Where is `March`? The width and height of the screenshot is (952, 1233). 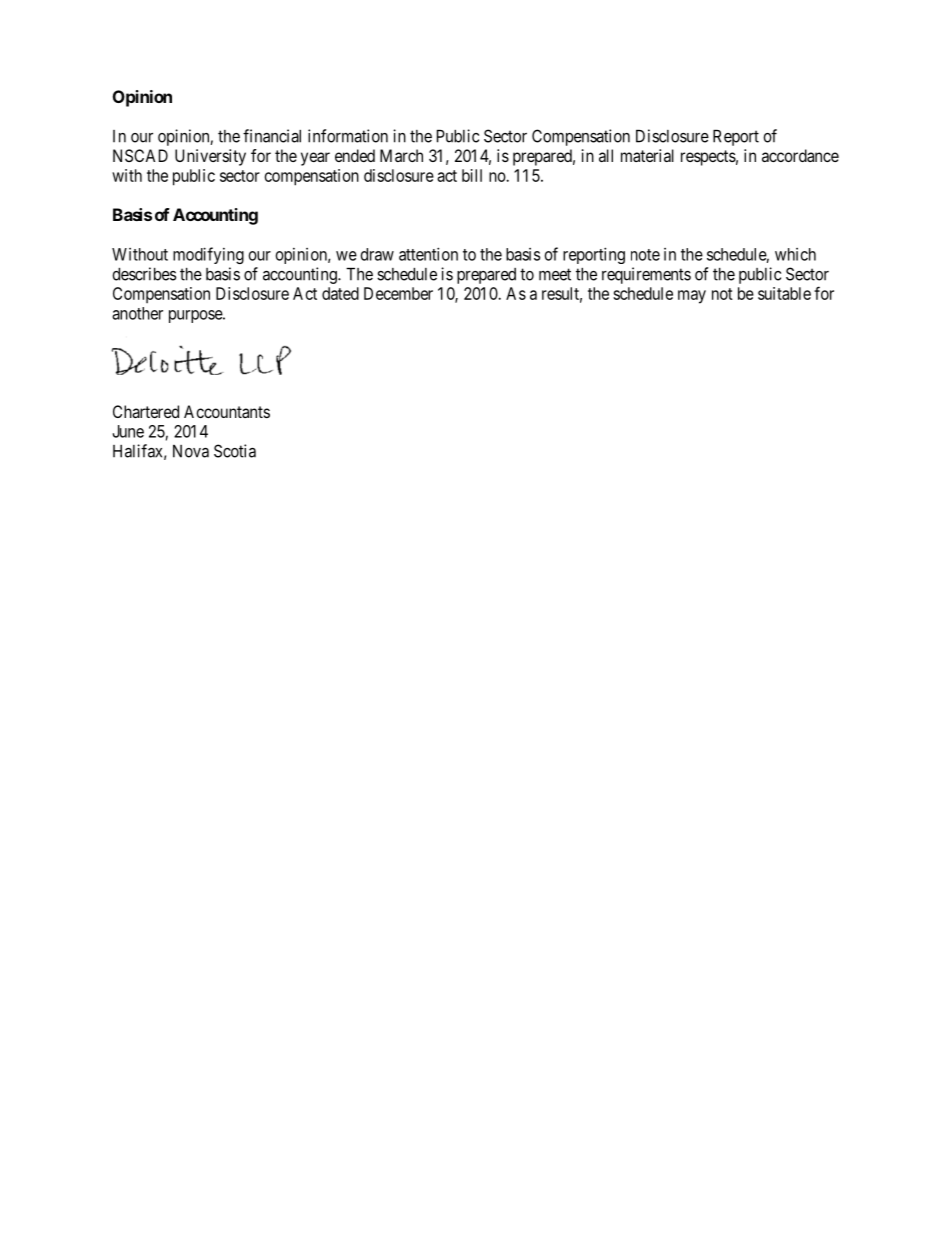 March is located at coordinates (401, 155).
